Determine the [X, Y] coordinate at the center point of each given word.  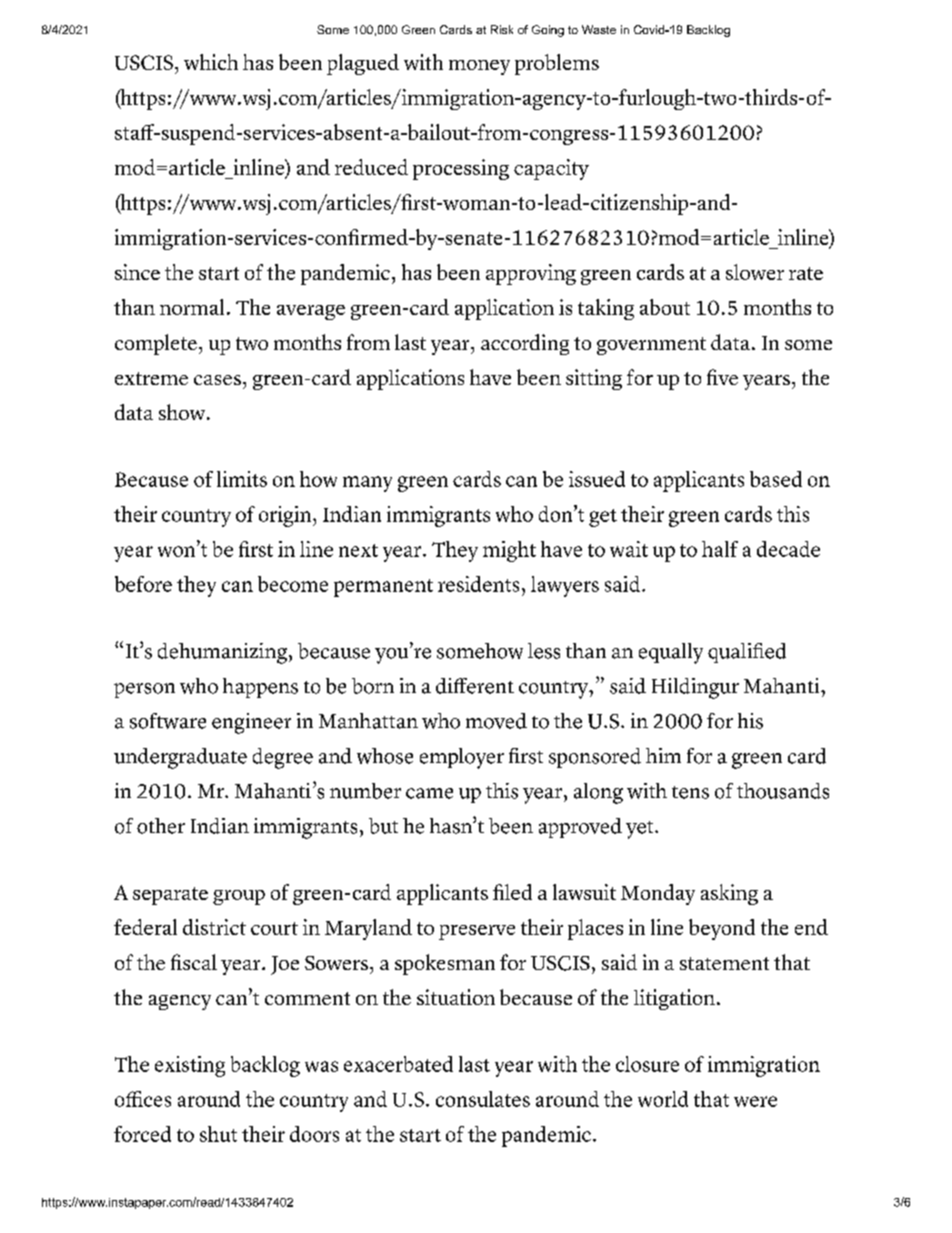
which [211, 62]
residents [478, 584]
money [479, 67]
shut [218, 1134]
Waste [599, 29]
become [293, 584]
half [720, 549]
